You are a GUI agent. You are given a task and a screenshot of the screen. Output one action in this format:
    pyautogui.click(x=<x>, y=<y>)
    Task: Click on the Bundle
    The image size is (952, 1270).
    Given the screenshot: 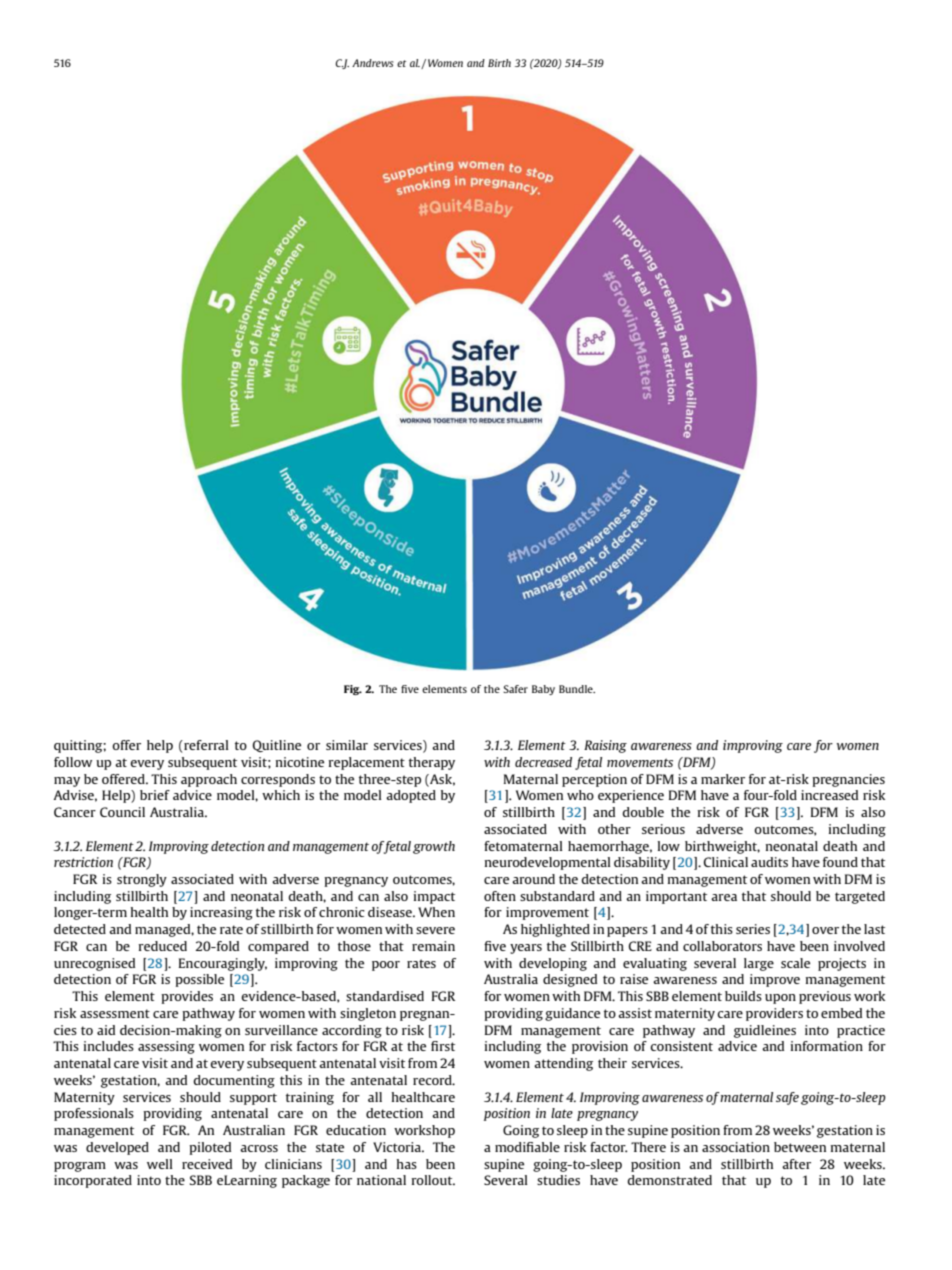 What is the action you would take?
    pyautogui.click(x=577, y=689)
